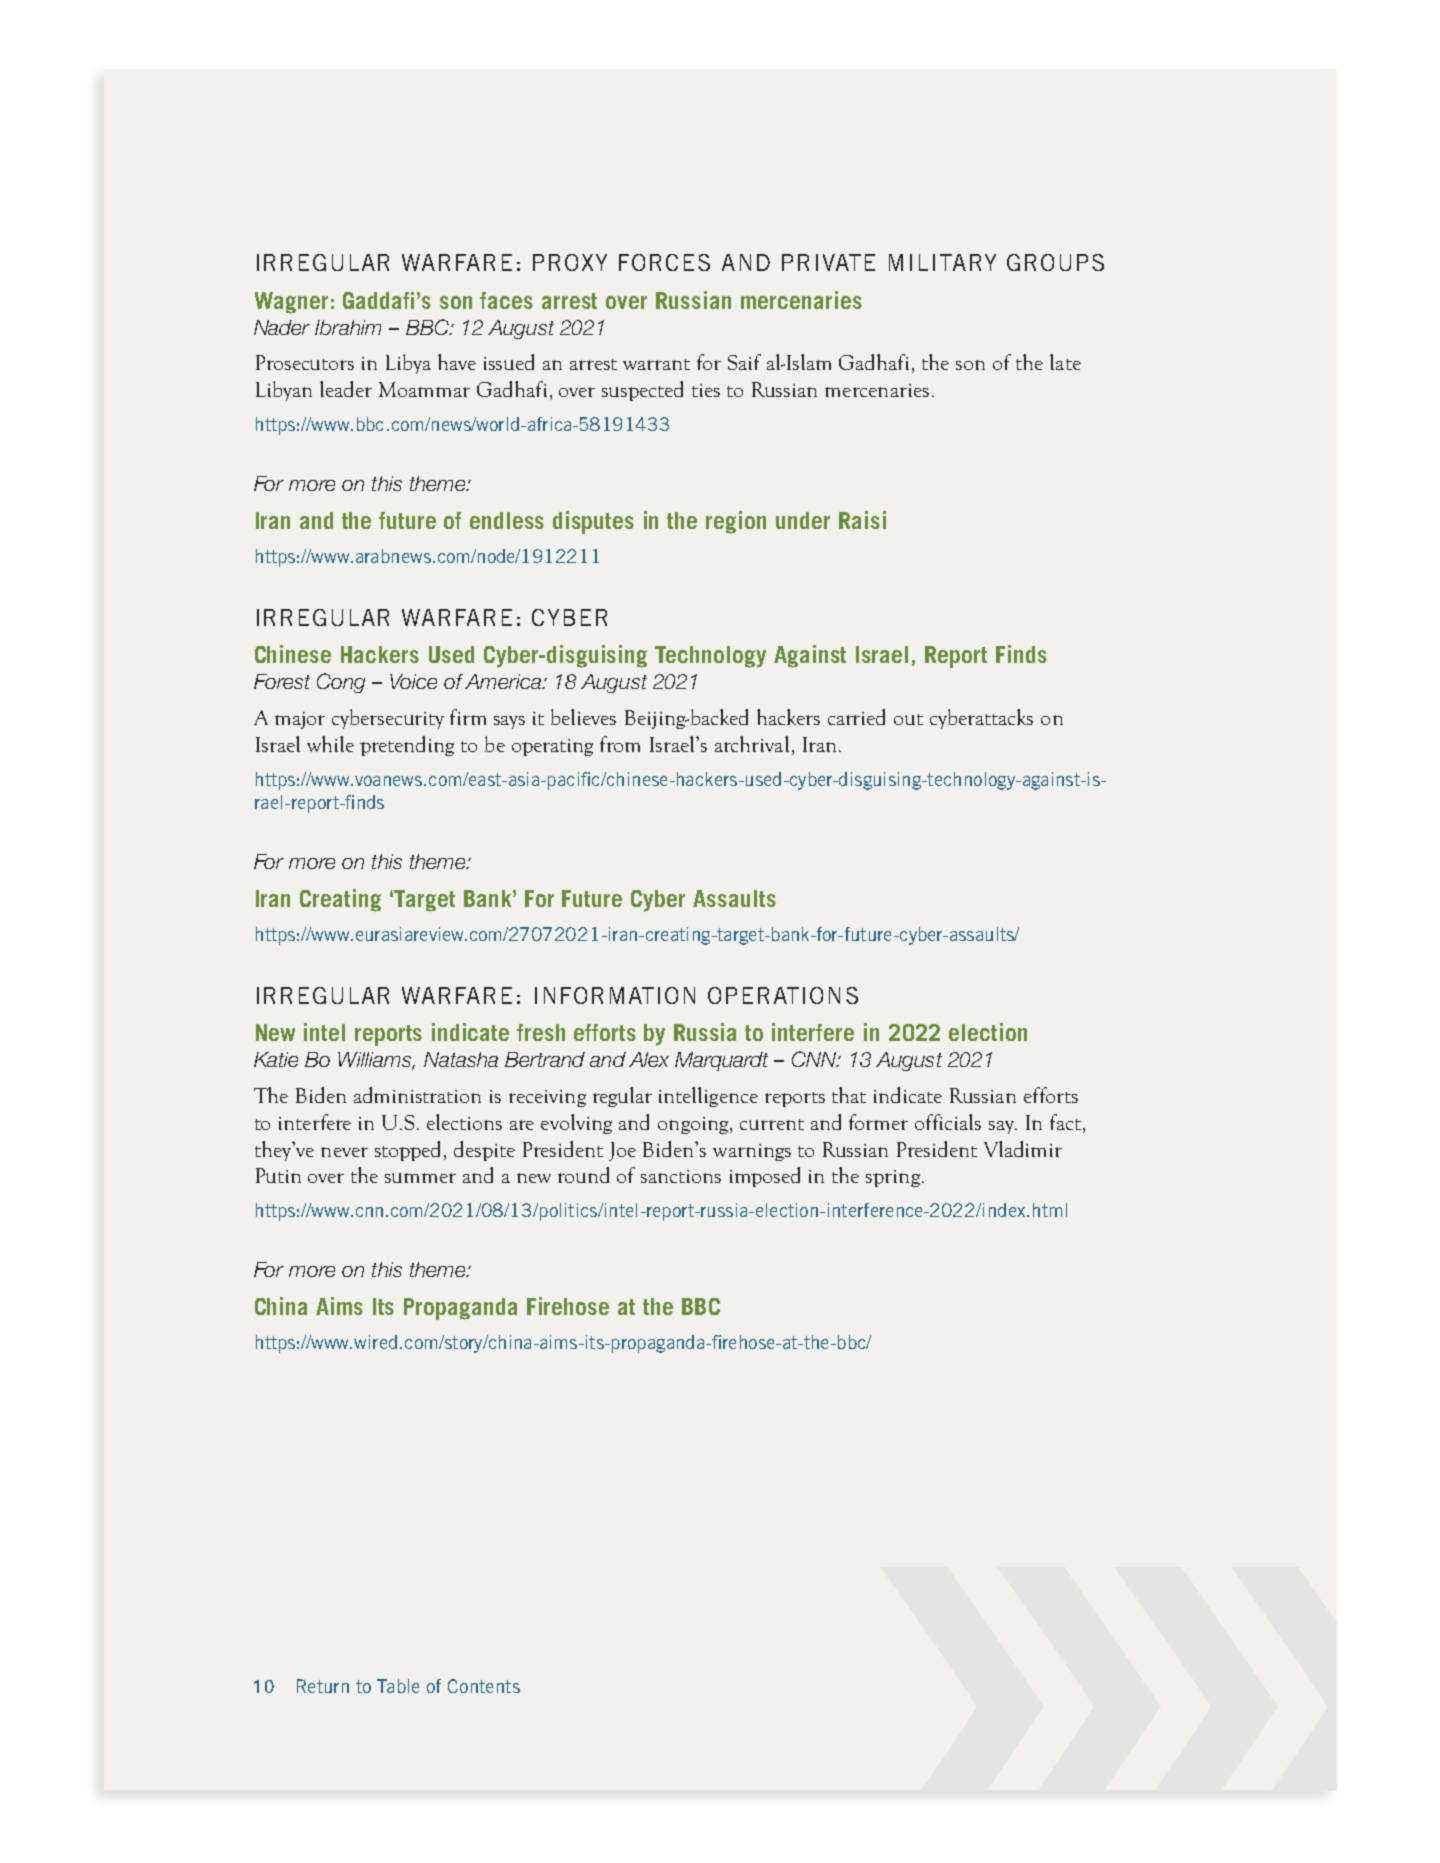 This image has width=1440, height=1863. I want to click on out, so click(908, 719).
